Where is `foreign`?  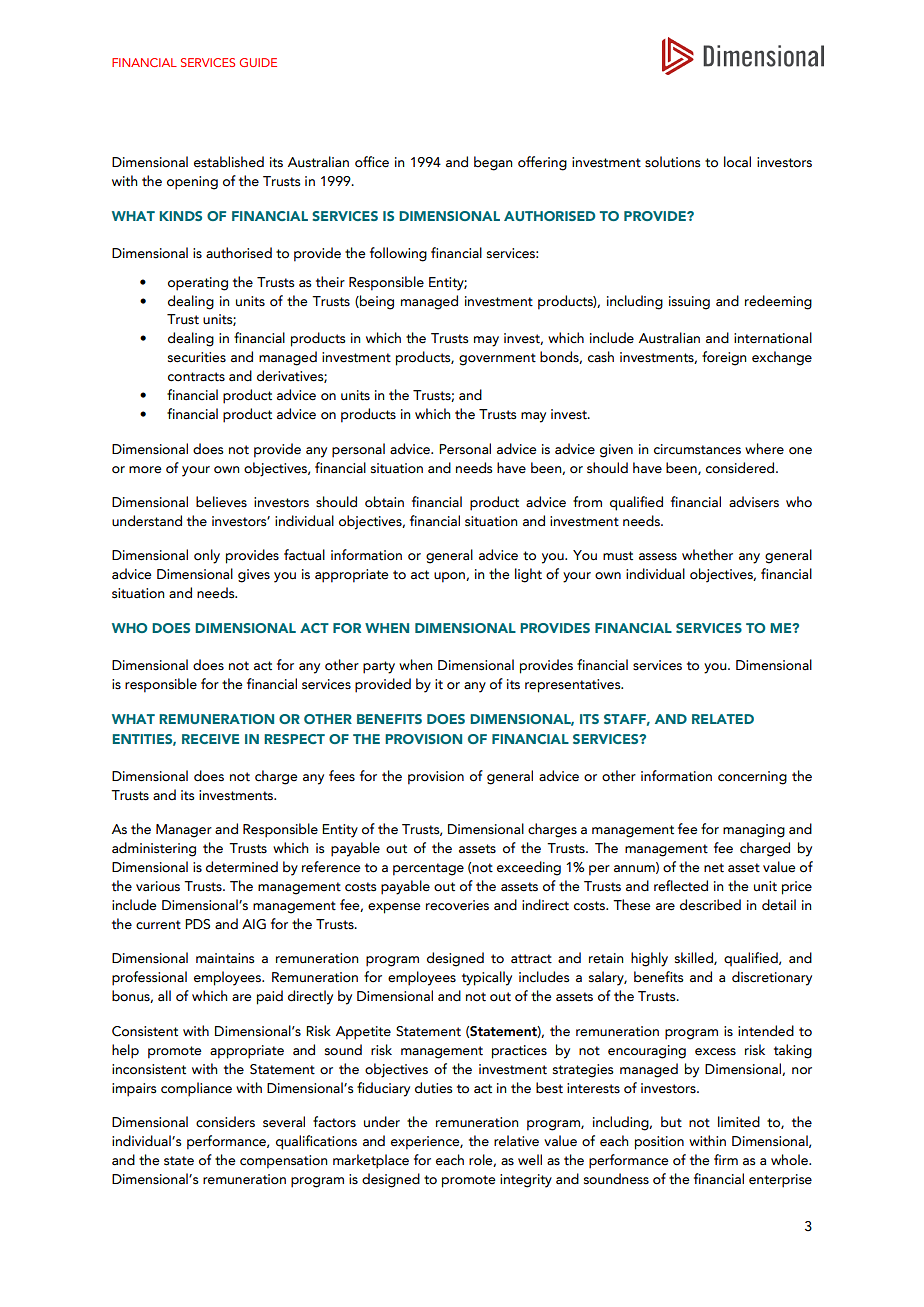
foreign is located at coordinates (724, 358).
